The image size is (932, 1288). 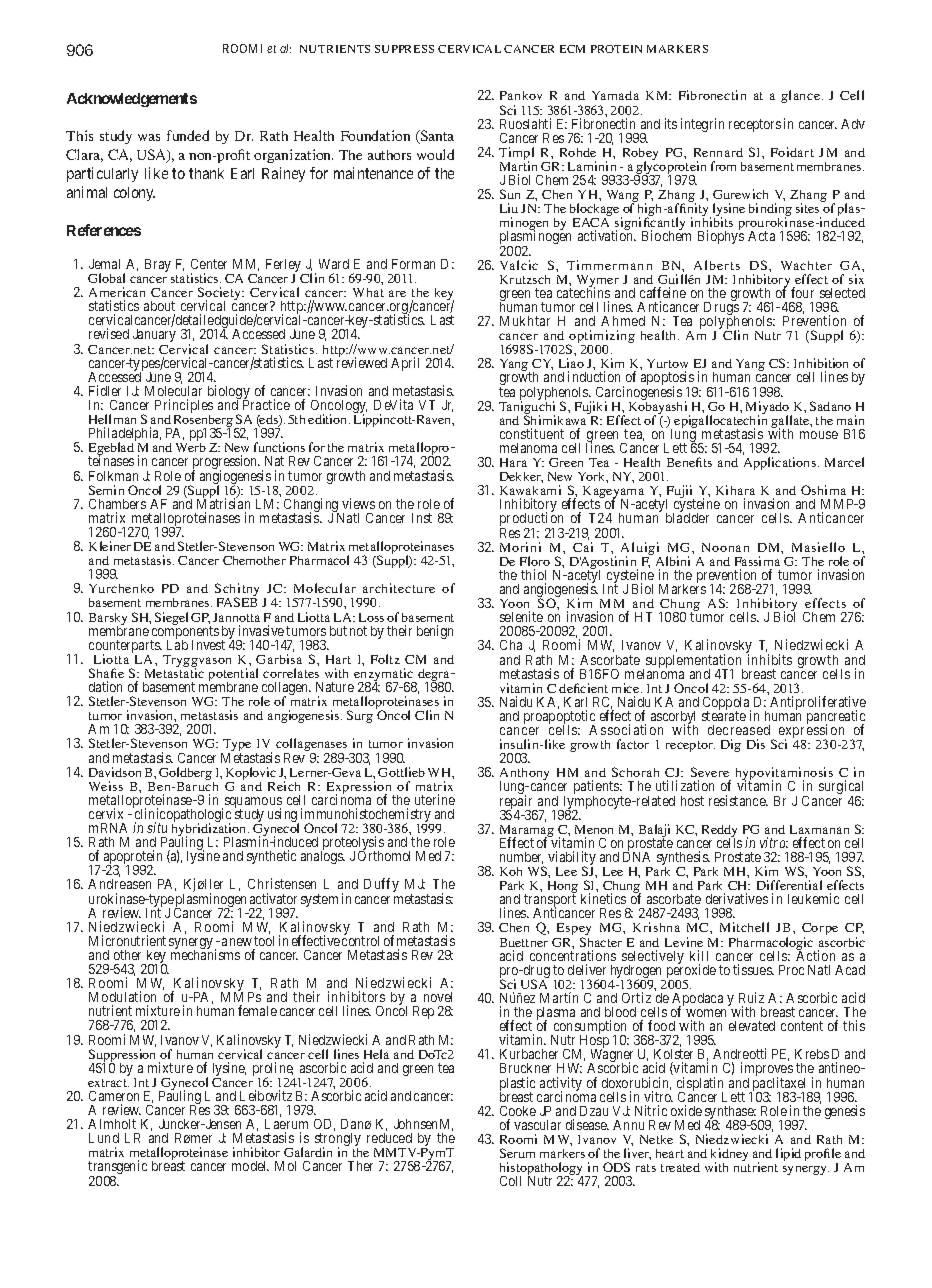 I want to click on Noonan, so click(x=725, y=547).
